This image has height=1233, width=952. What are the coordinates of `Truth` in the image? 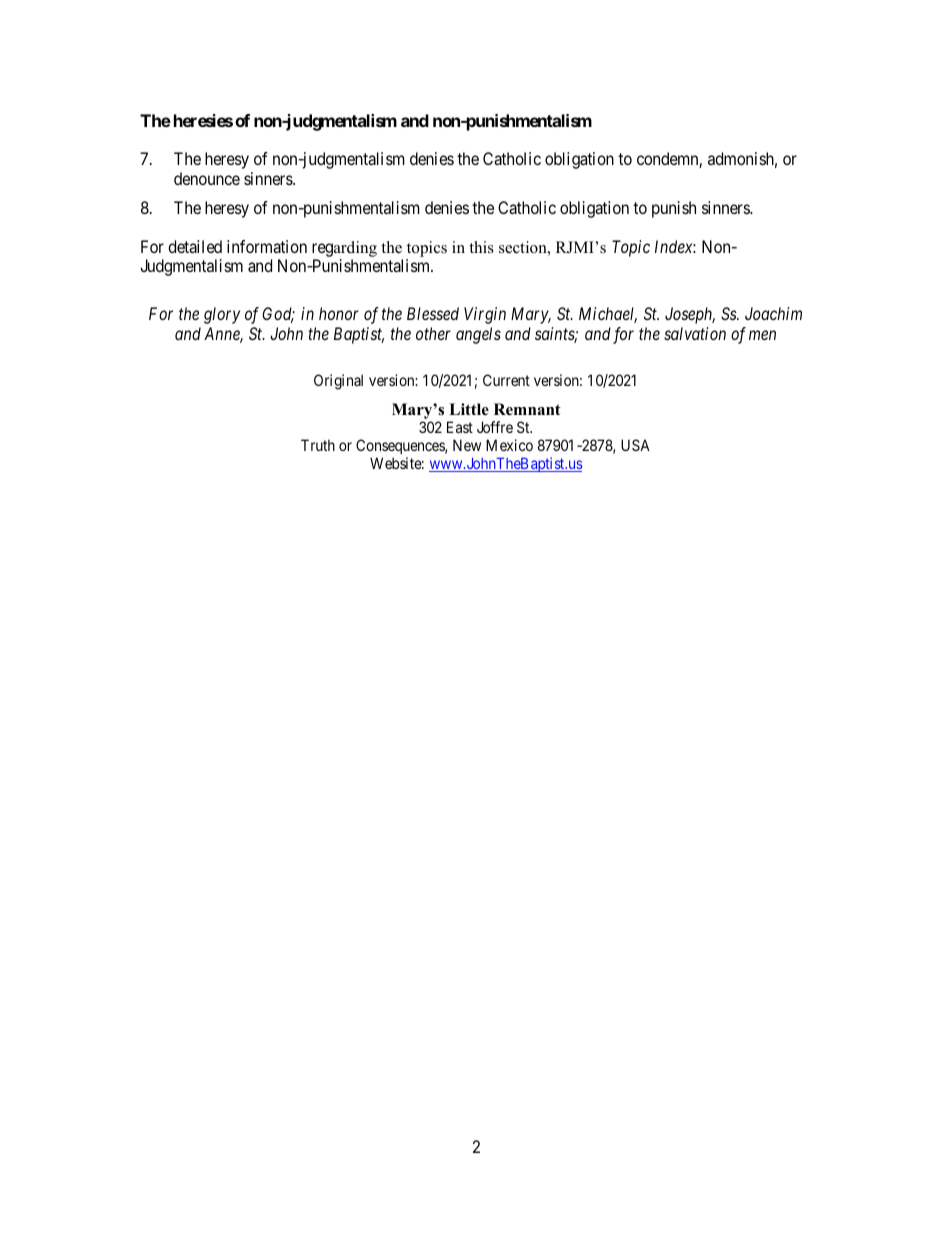 It's located at (318, 445).
